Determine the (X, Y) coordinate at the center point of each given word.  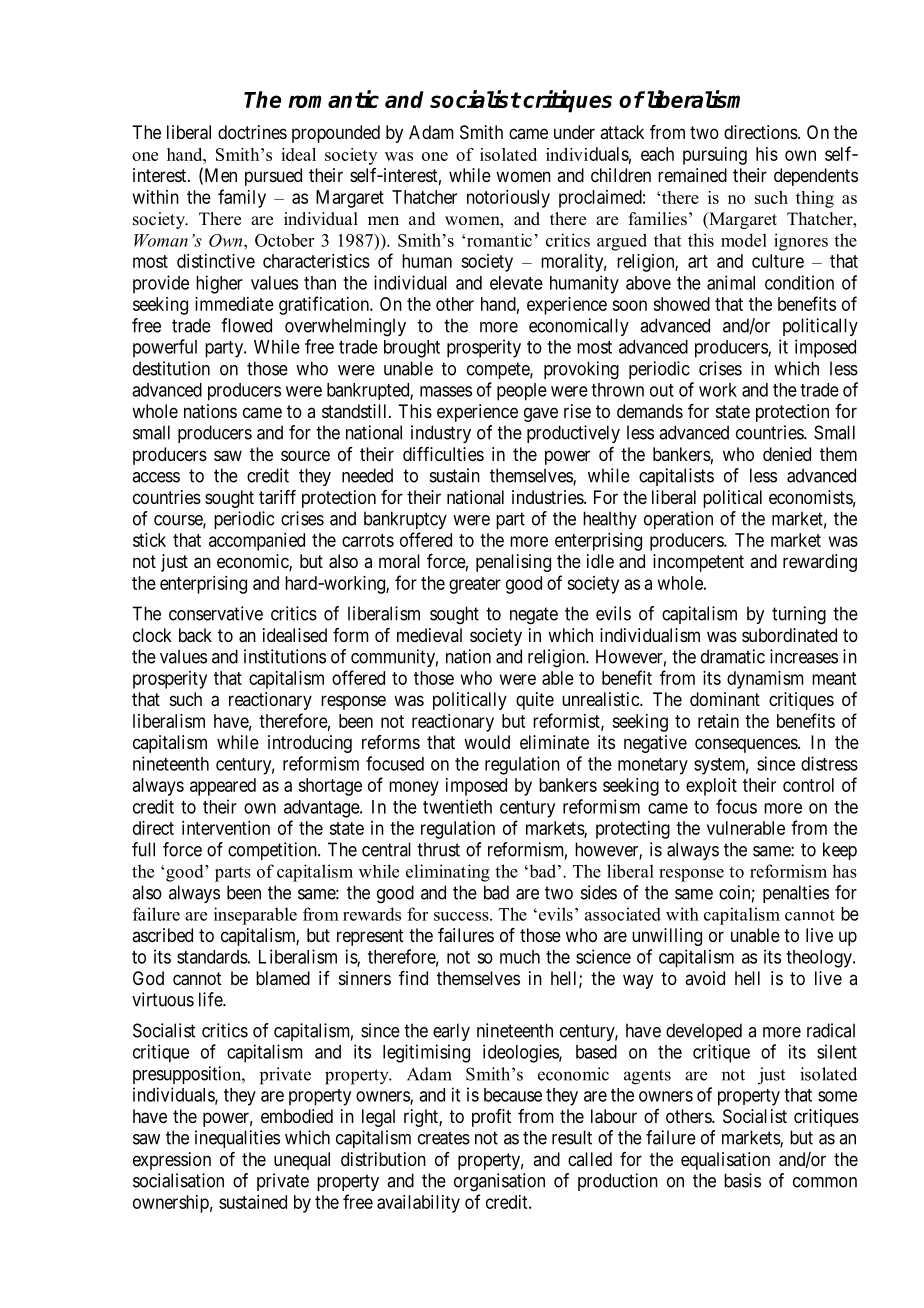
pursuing (715, 156)
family (242, 198)
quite (535, 701)
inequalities (237, 1139)
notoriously (508, 199)
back (195, 635)
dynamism (765, 680)
